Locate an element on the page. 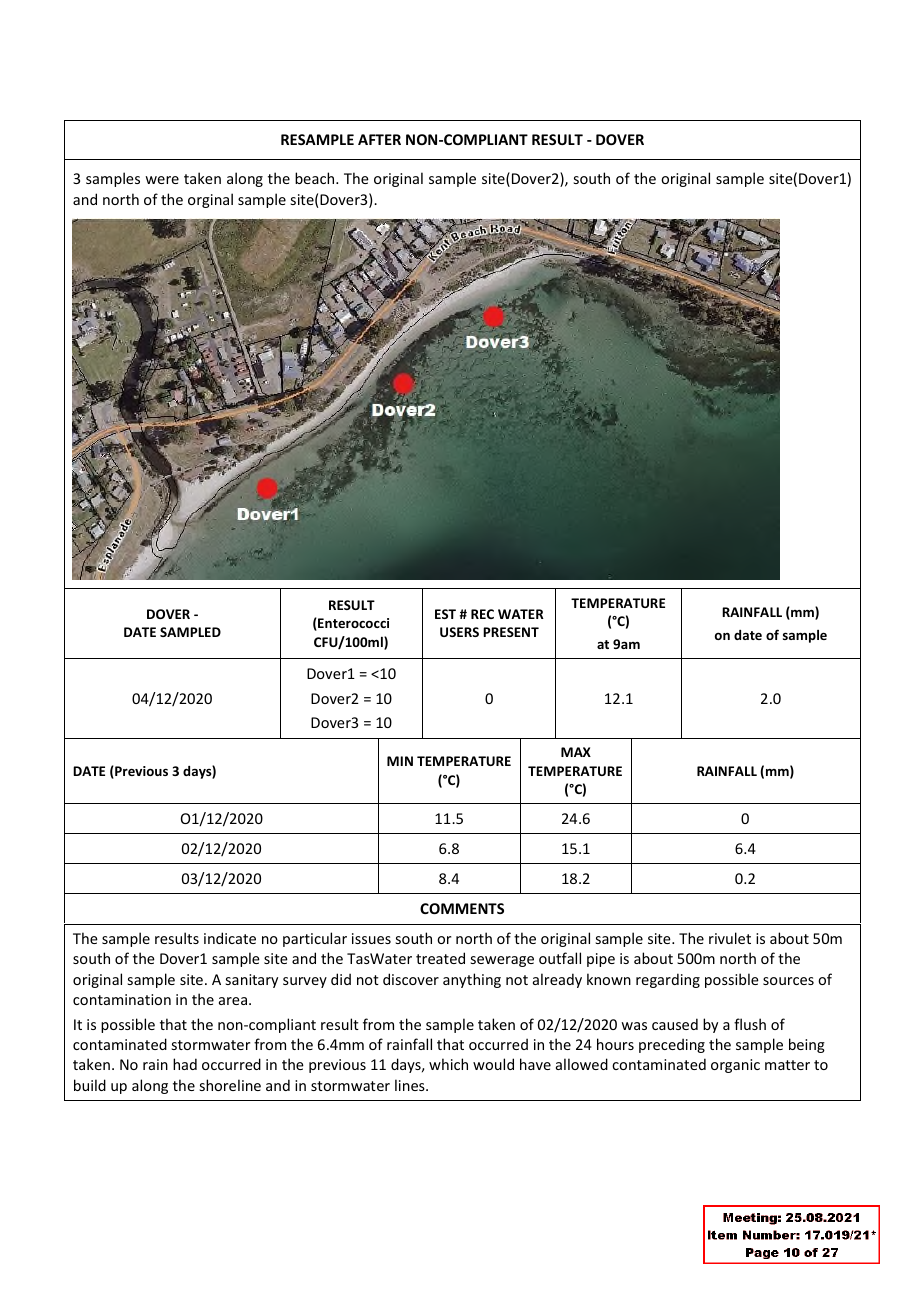 The image size is (924, 1308). beach is located at coordinates (316, 178).
